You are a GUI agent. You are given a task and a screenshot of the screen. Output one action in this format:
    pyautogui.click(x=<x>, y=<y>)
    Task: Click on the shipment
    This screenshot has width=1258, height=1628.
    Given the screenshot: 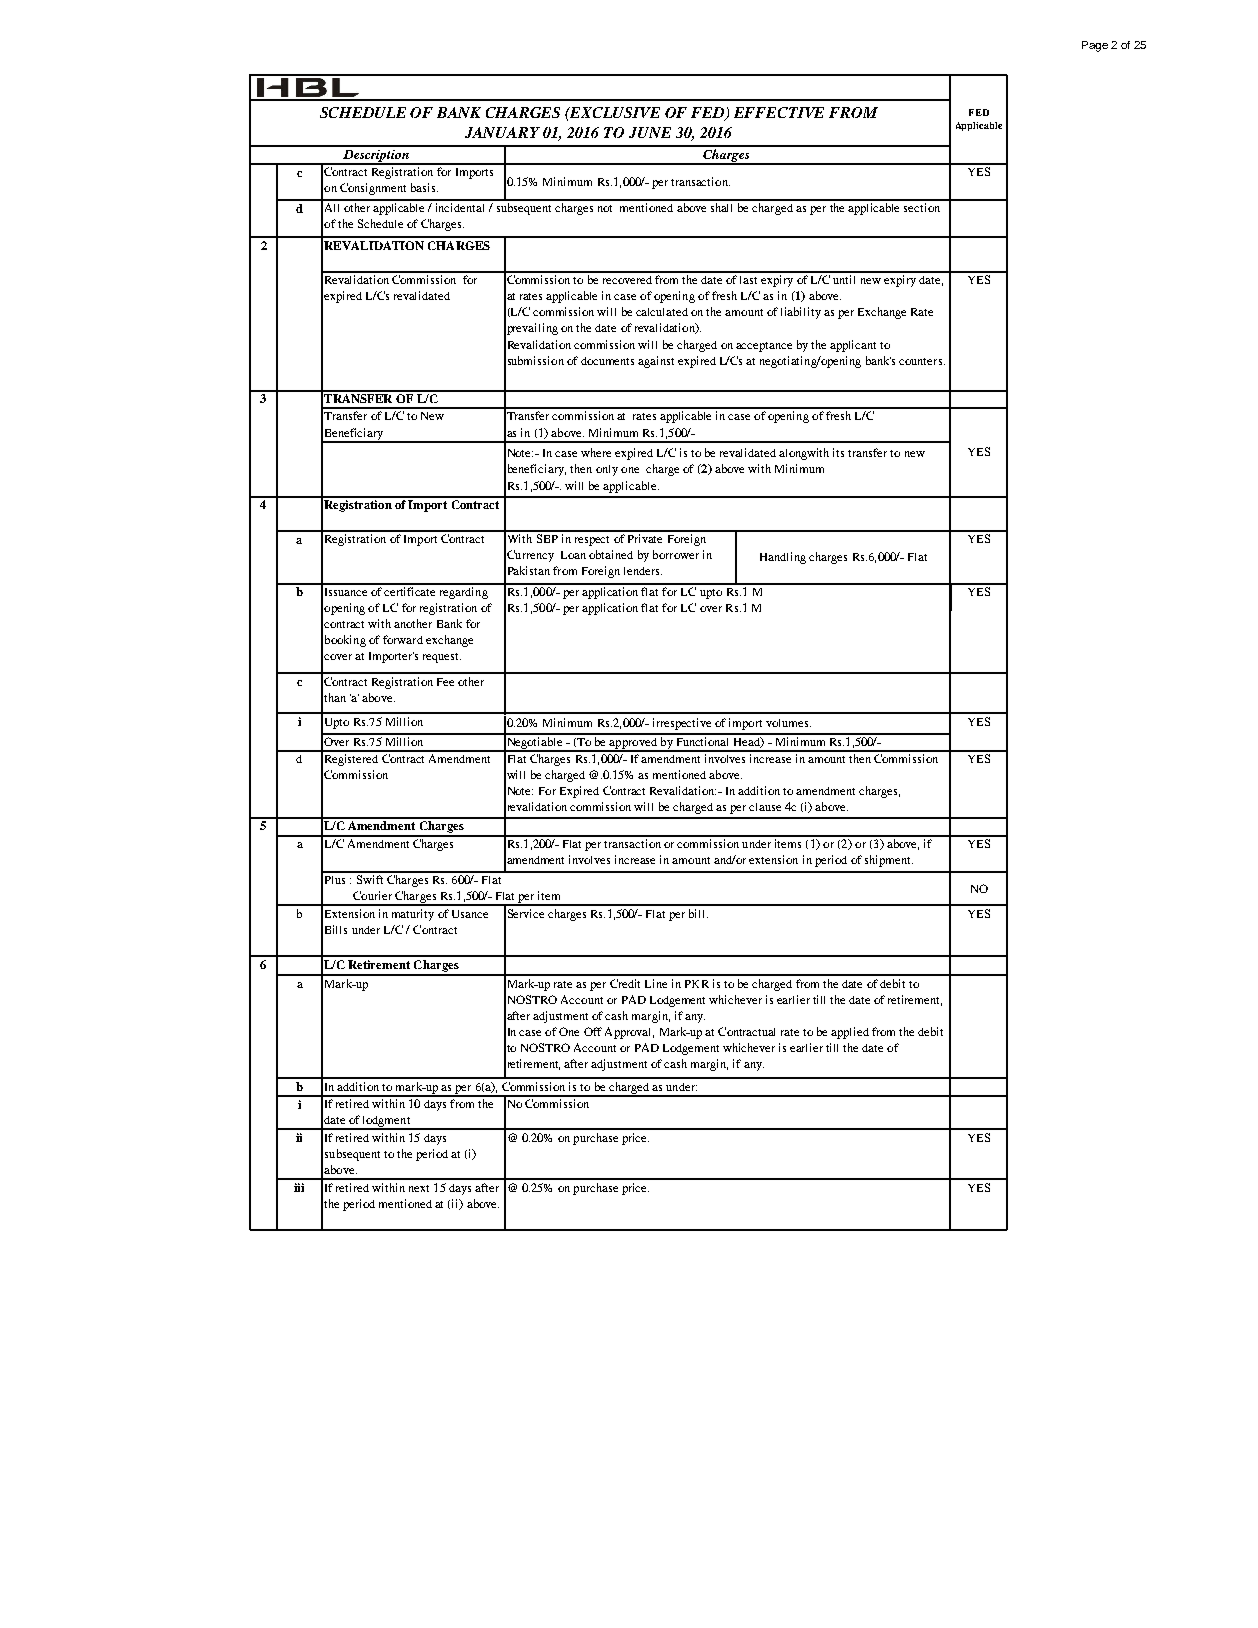 What is the action you would take?
    pyautogui.click(x=889, y=861)
